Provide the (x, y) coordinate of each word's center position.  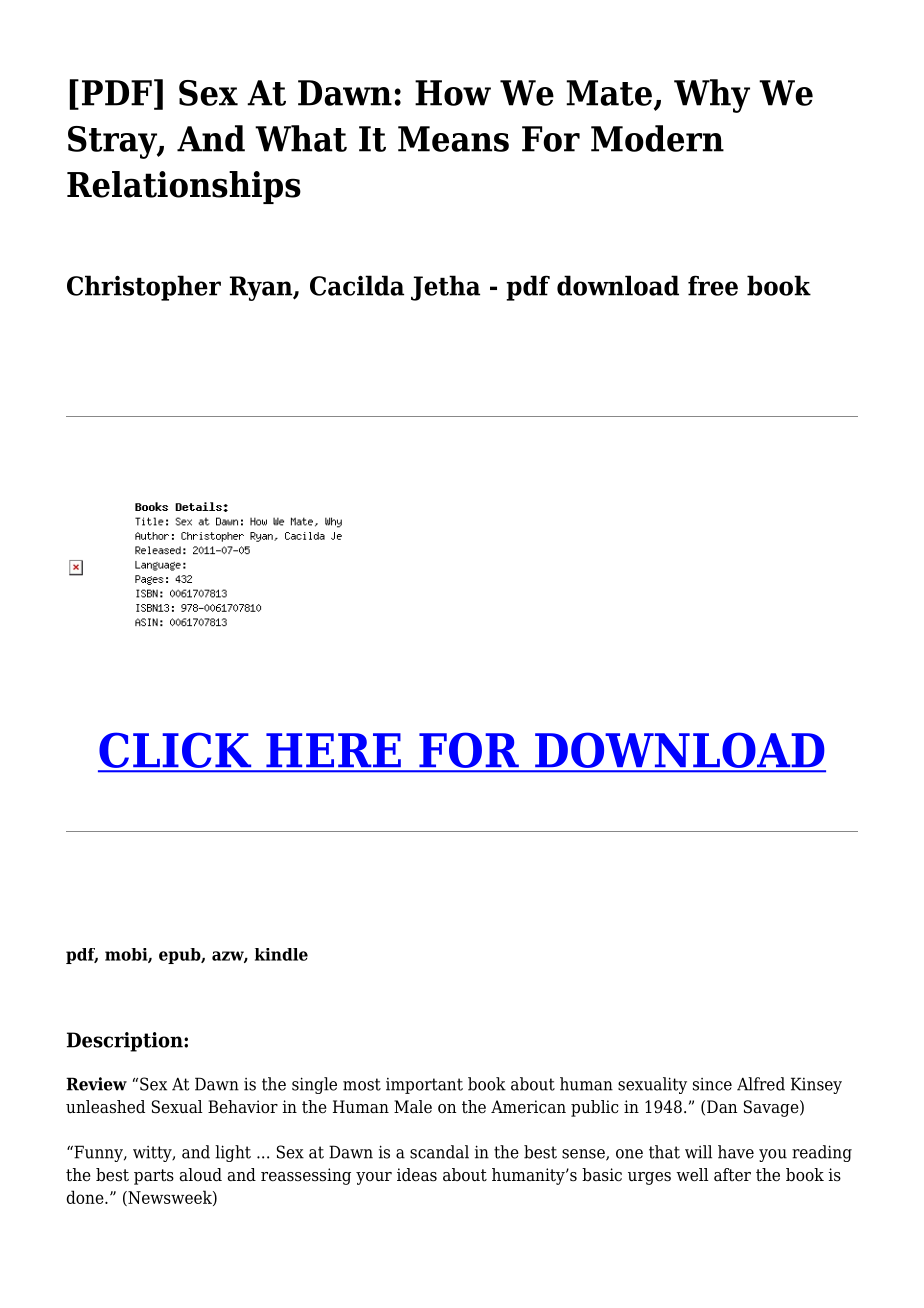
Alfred (761, 1084)
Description (126, 1042)
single (314, 1085)
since (712, 1084)
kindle (281, 954)
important (424, 1086)
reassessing (306, 1176)
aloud (201, 1175)
